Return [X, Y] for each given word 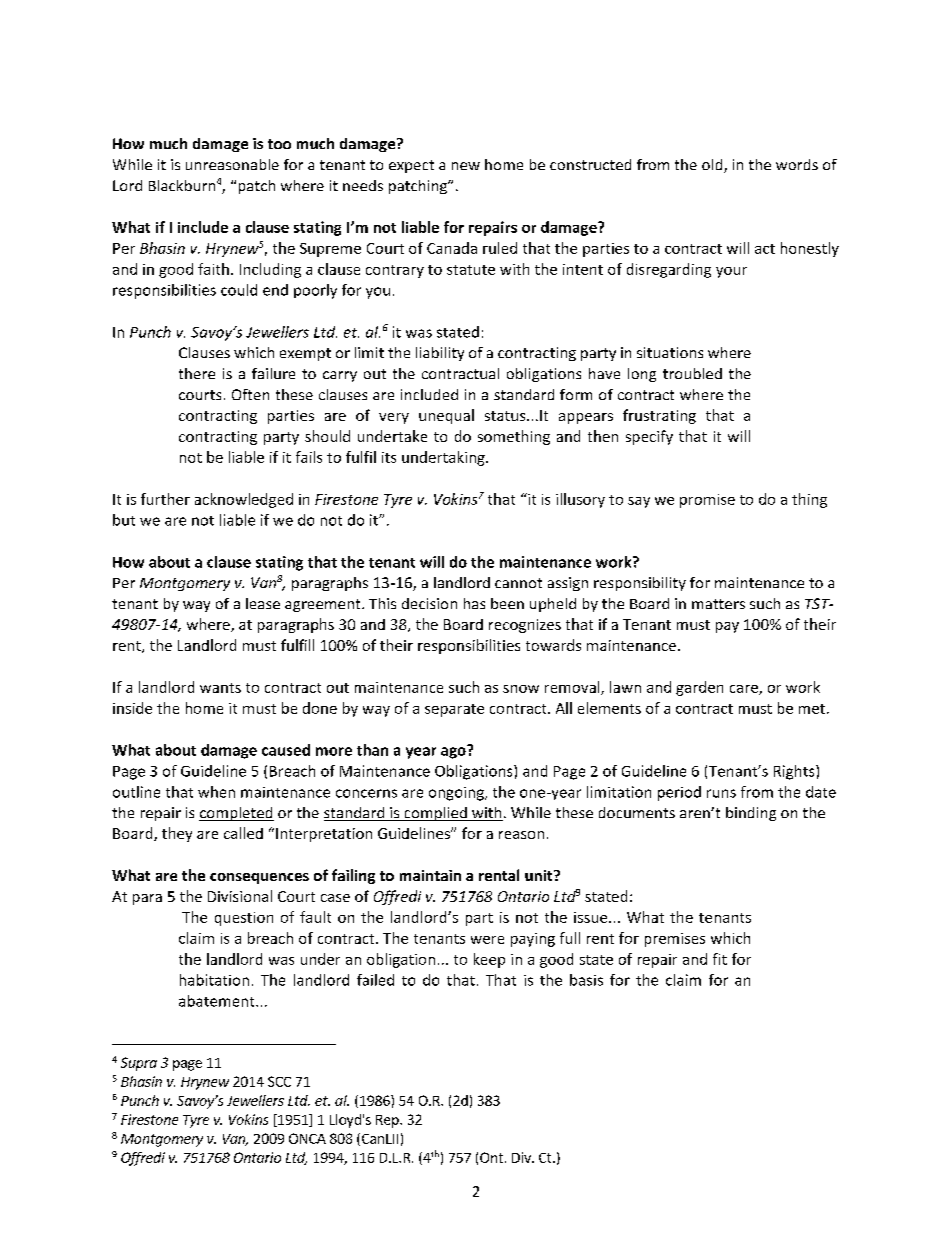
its [389, 457]
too [279, 144]
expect [411, 166]
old [713, 166]
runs [721, 793]
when [216, 792]
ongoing [457, 794]
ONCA [307, 1138]
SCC [279, 1081]
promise [707, 501]
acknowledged [244, 500]
